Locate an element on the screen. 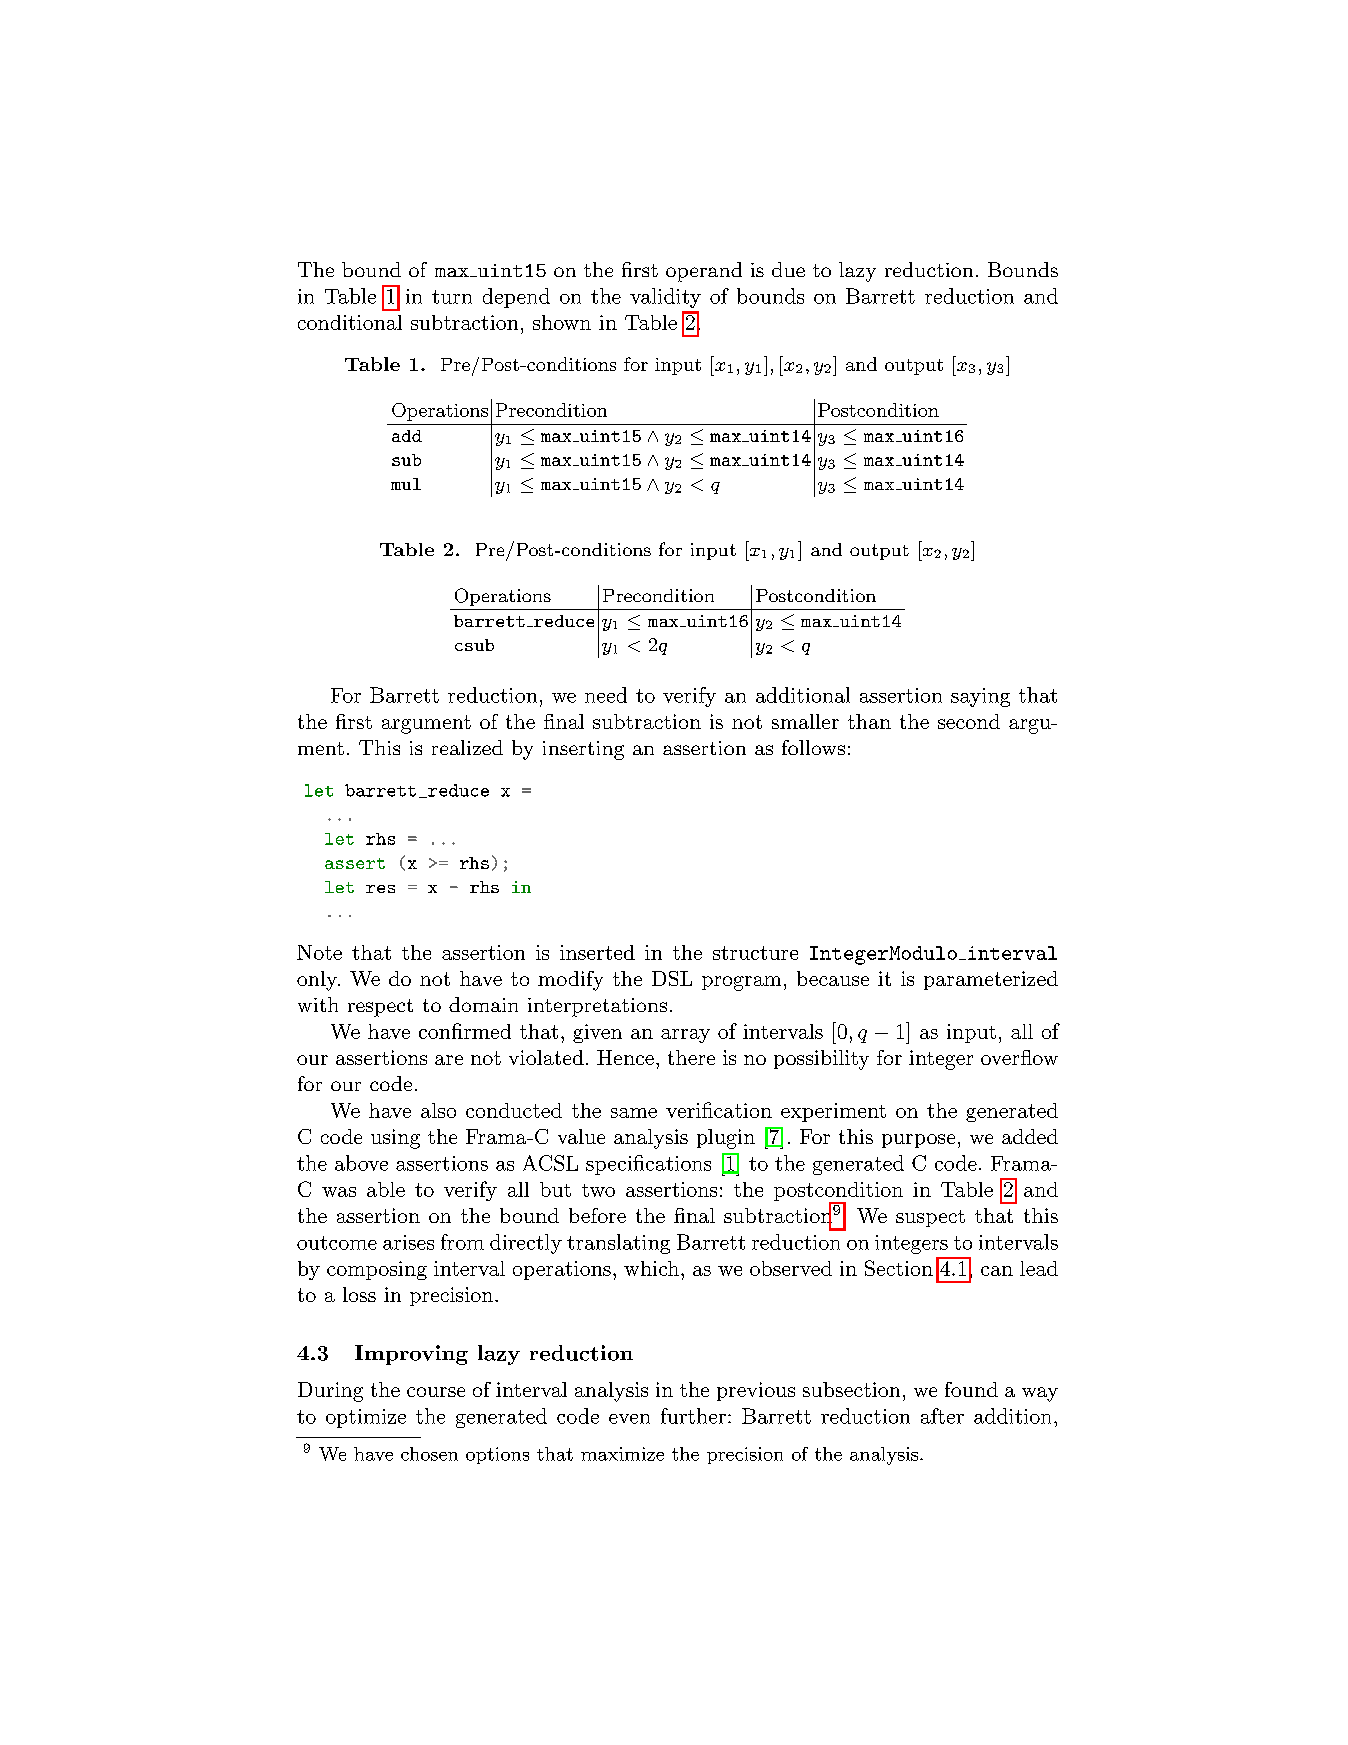 This screenshot has height=1745, width=1348. validity is located at coordinates (665, 298).
